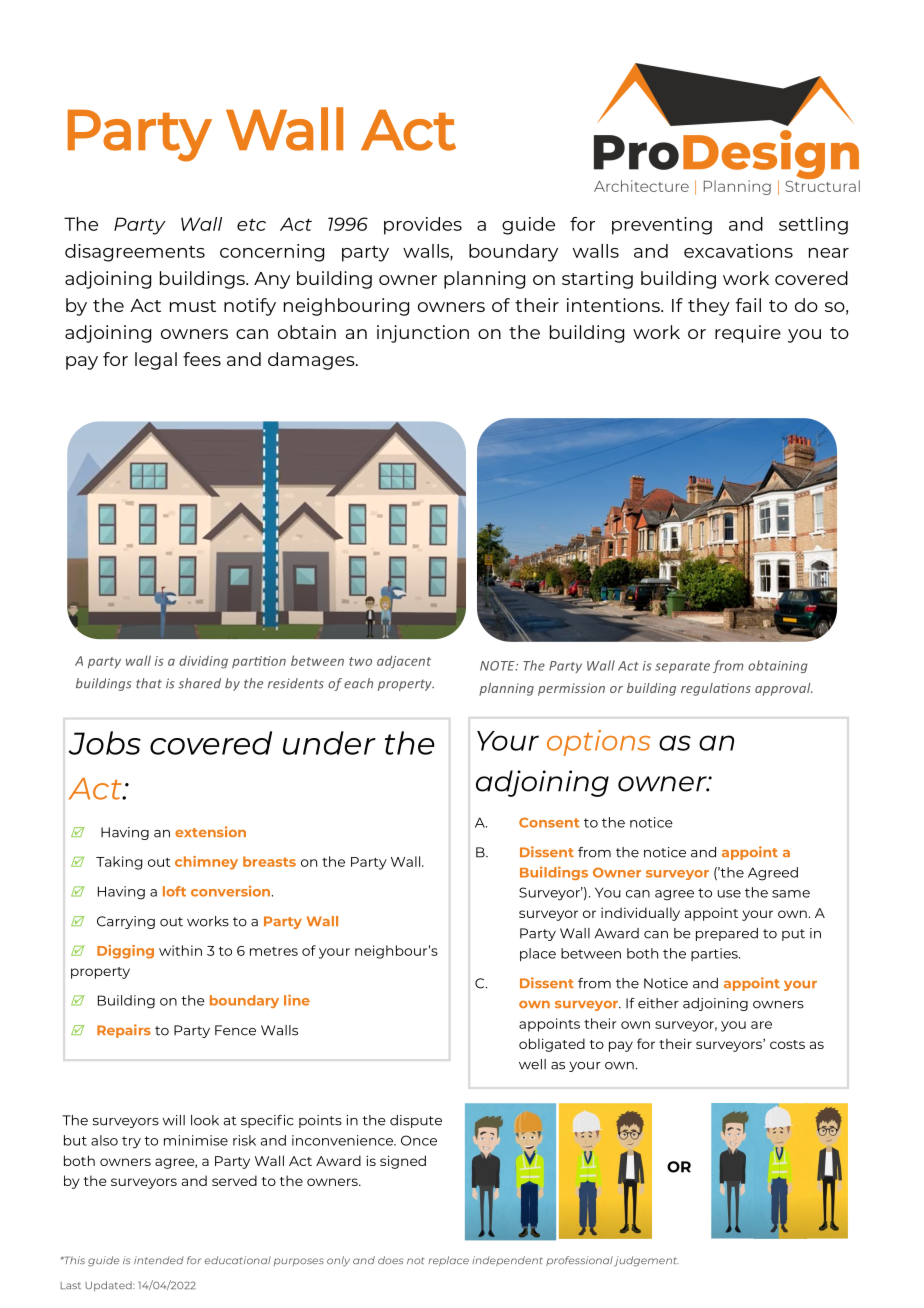 The width and height of the screenshot is (924, 1308). I want to click on separate, so click(682, 667).
